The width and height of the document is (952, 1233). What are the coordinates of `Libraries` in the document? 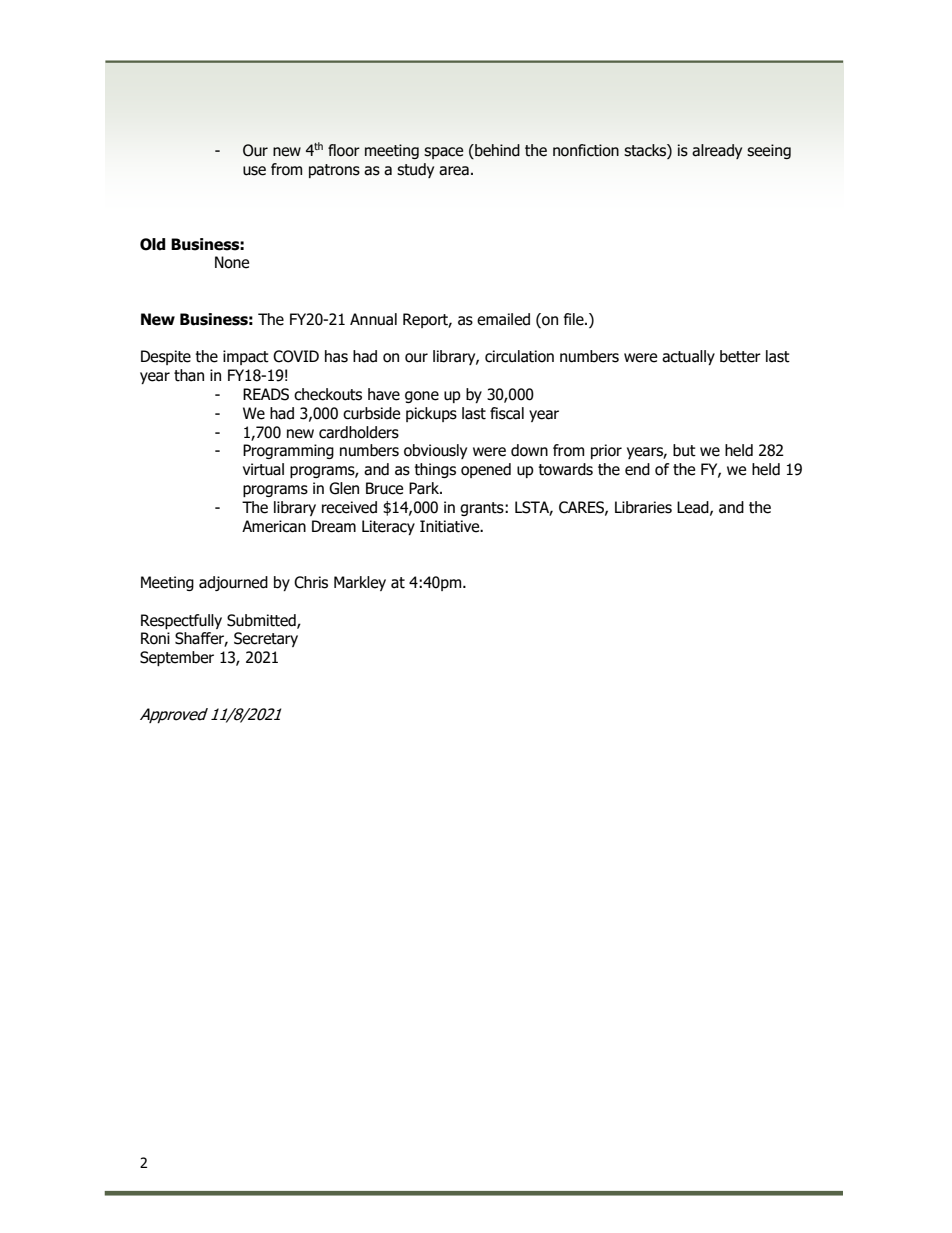 It's located at (643, 507).
